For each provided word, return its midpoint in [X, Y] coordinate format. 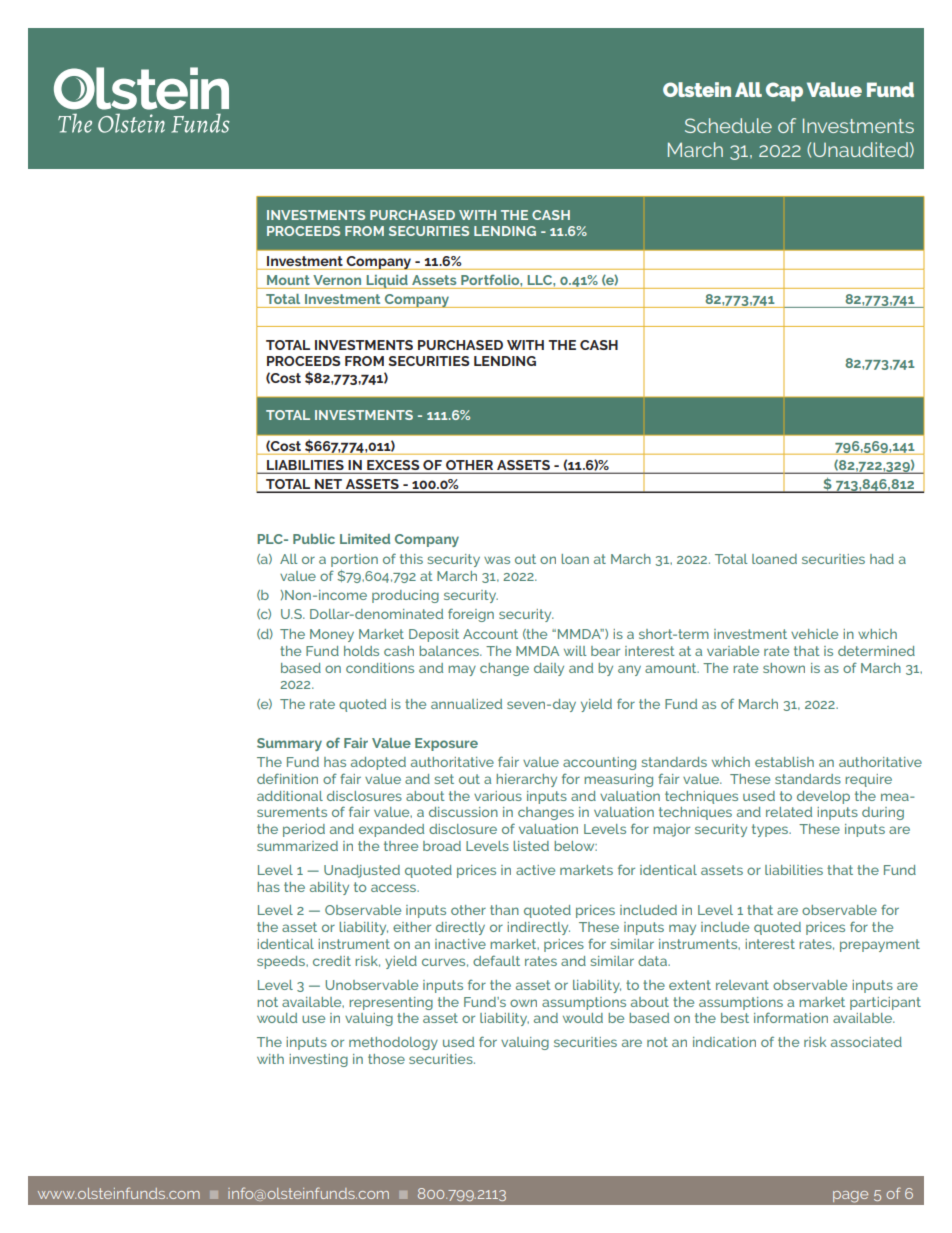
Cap [784, 92]
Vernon [337, 280]
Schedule [728, 125]
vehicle [814, 634]
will [575, 651]
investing [318, 1060]
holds [361, 651]
